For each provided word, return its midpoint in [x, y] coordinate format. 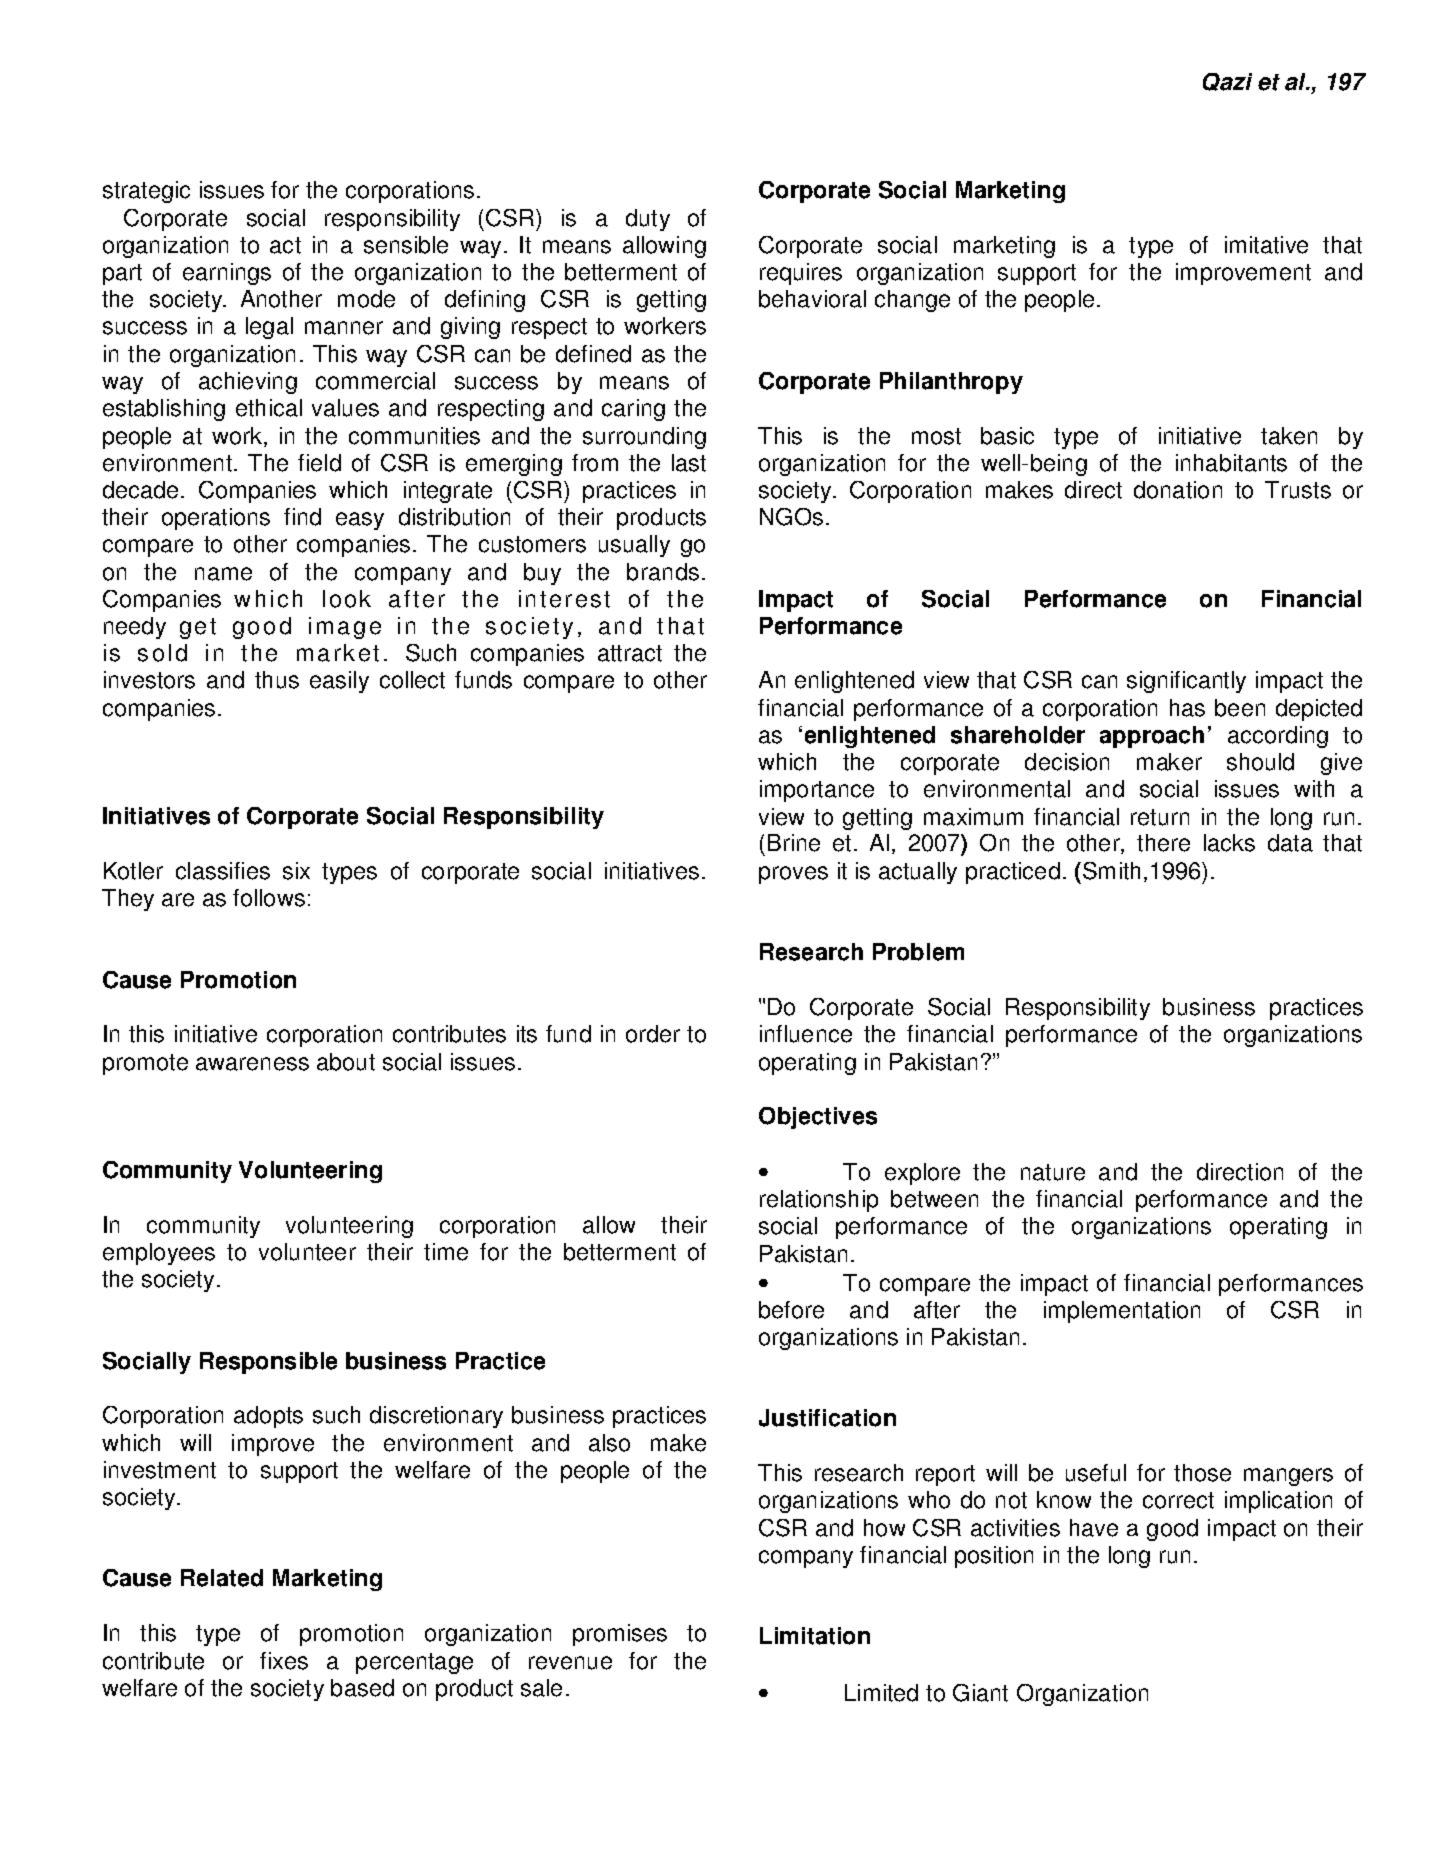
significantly [1186, 682]
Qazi [1227, 82]
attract [630, 653]
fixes [284, 1661]
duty [648, 220]
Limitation [815, 1636]
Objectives [818, 1118]
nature [1053, 1172]
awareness [252, 1064]
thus [277, 680]
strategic [146, 192]
